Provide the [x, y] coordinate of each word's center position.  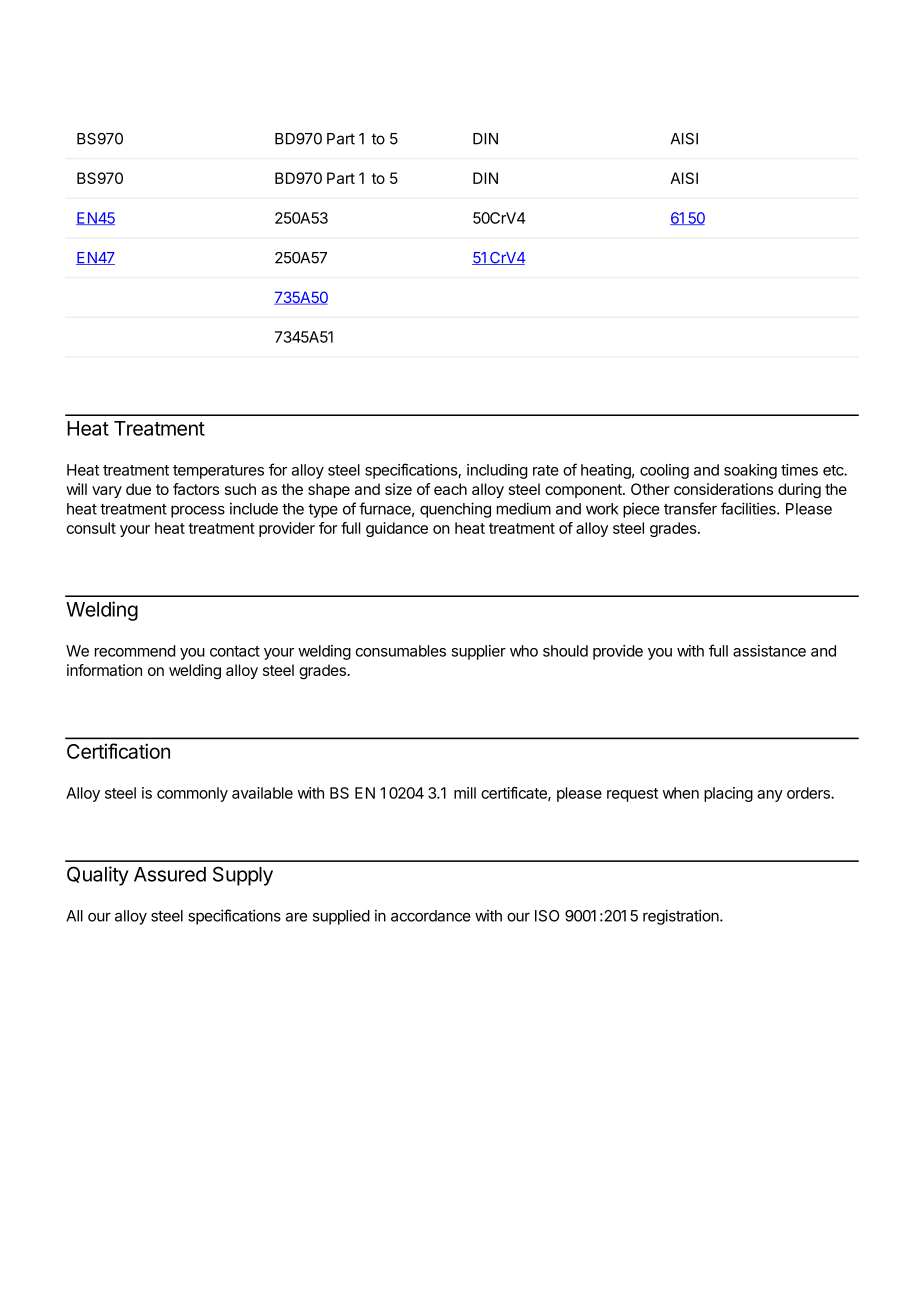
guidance [397, 529]
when [681, 793]
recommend [135, 651]
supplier [478, 652]
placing [728, 794]
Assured [170, 874]
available [262, 793]
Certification [118, 751]
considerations [723, 489]
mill [465, 793]
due [138, 489]
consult [91, 528]
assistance [769, 651]
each [450, 489]
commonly [192, 794]
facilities [749, 508]
